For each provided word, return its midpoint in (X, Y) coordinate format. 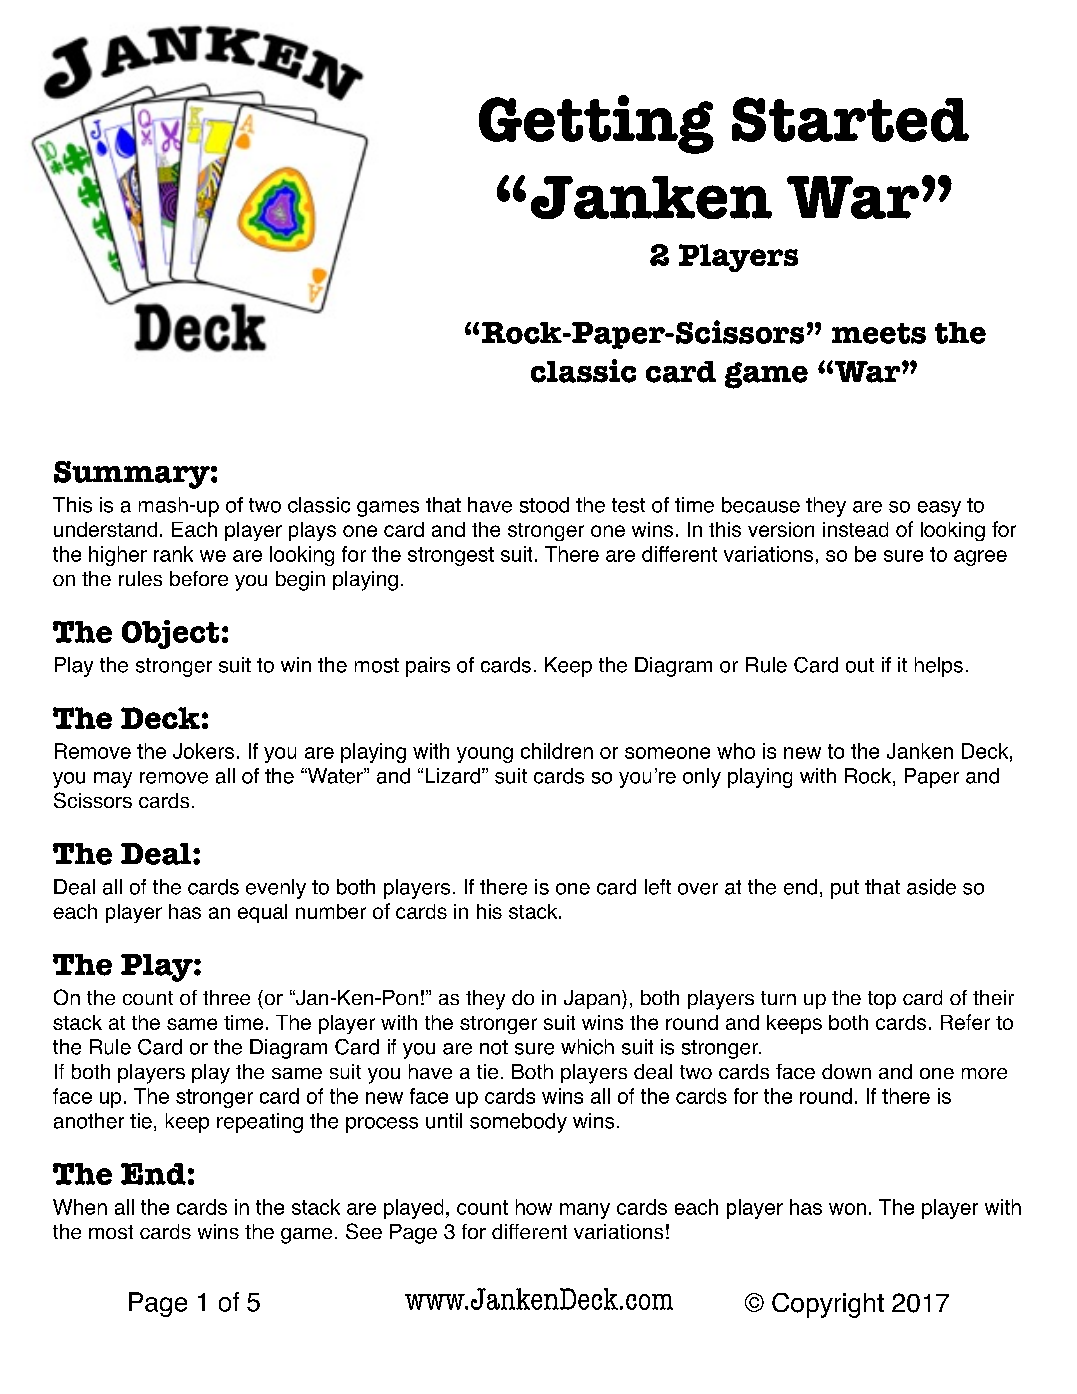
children (557, 751)
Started (850, 119)
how (534, 1207)
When (80, 1207)
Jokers (203, 751)
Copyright (828, 1305)
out (860, 665)
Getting (596, 124)
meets (879, 333)
